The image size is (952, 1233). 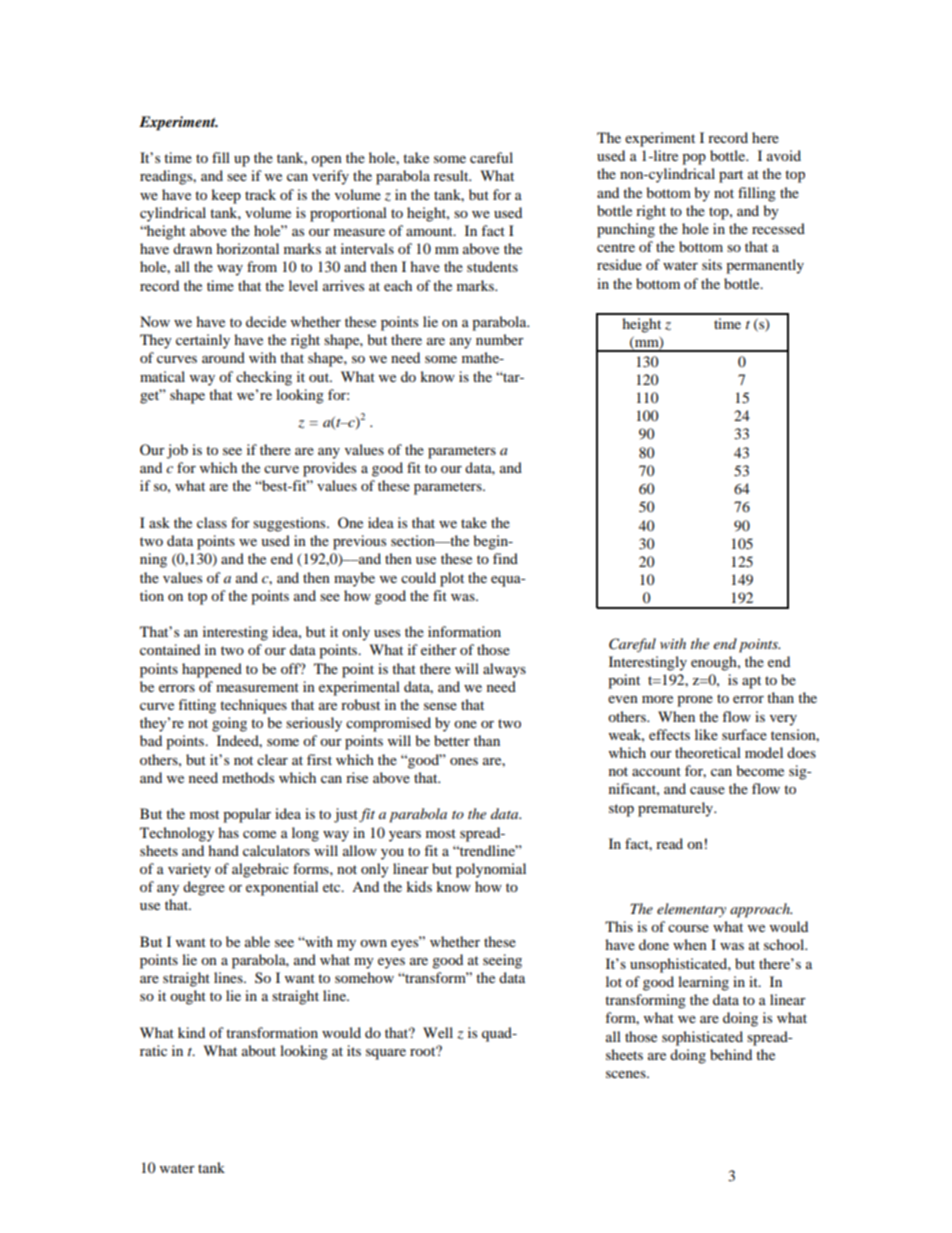 I want to click on always, so click(x=504, y=670).
